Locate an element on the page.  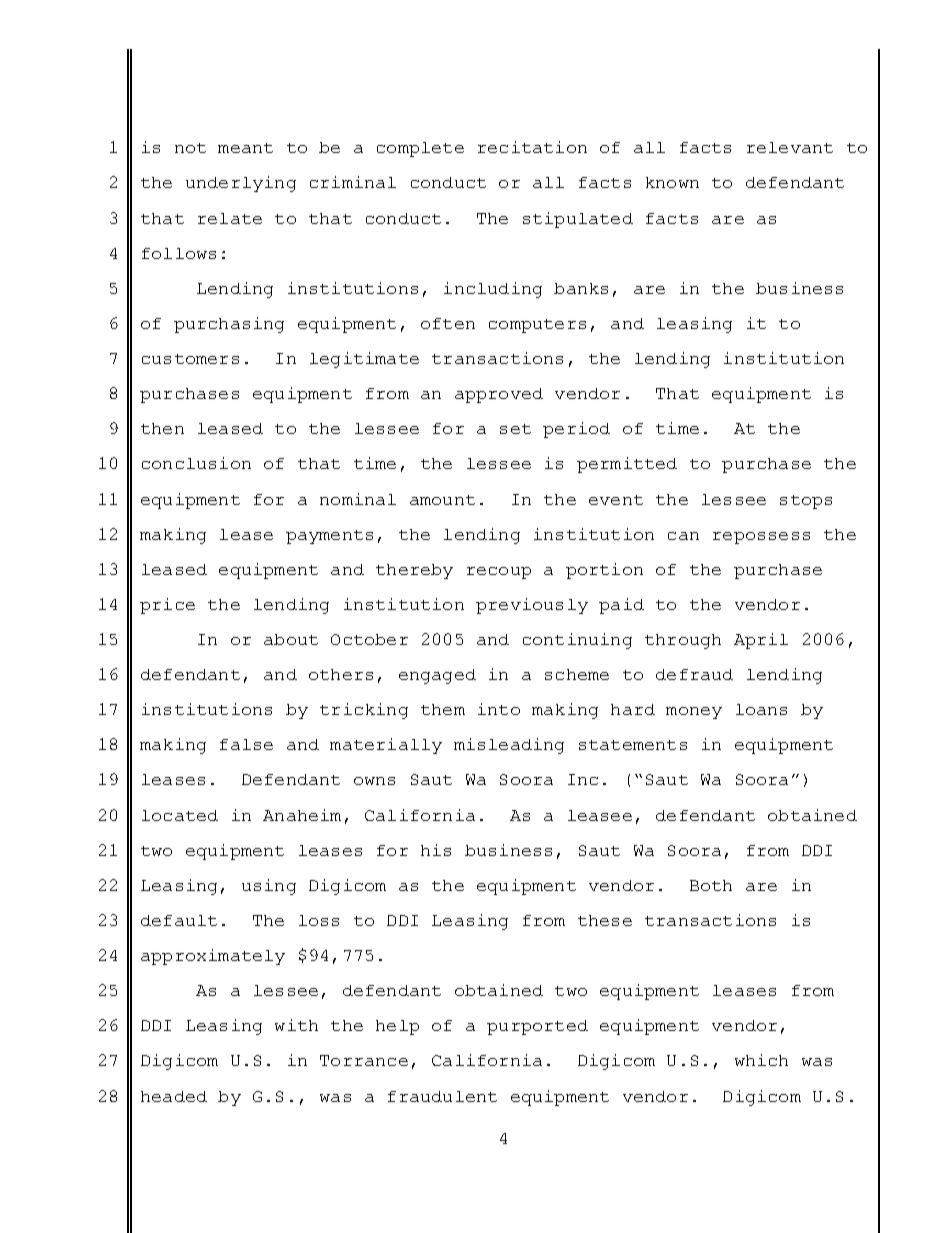
repossess is located at coordinates (761, 538).
